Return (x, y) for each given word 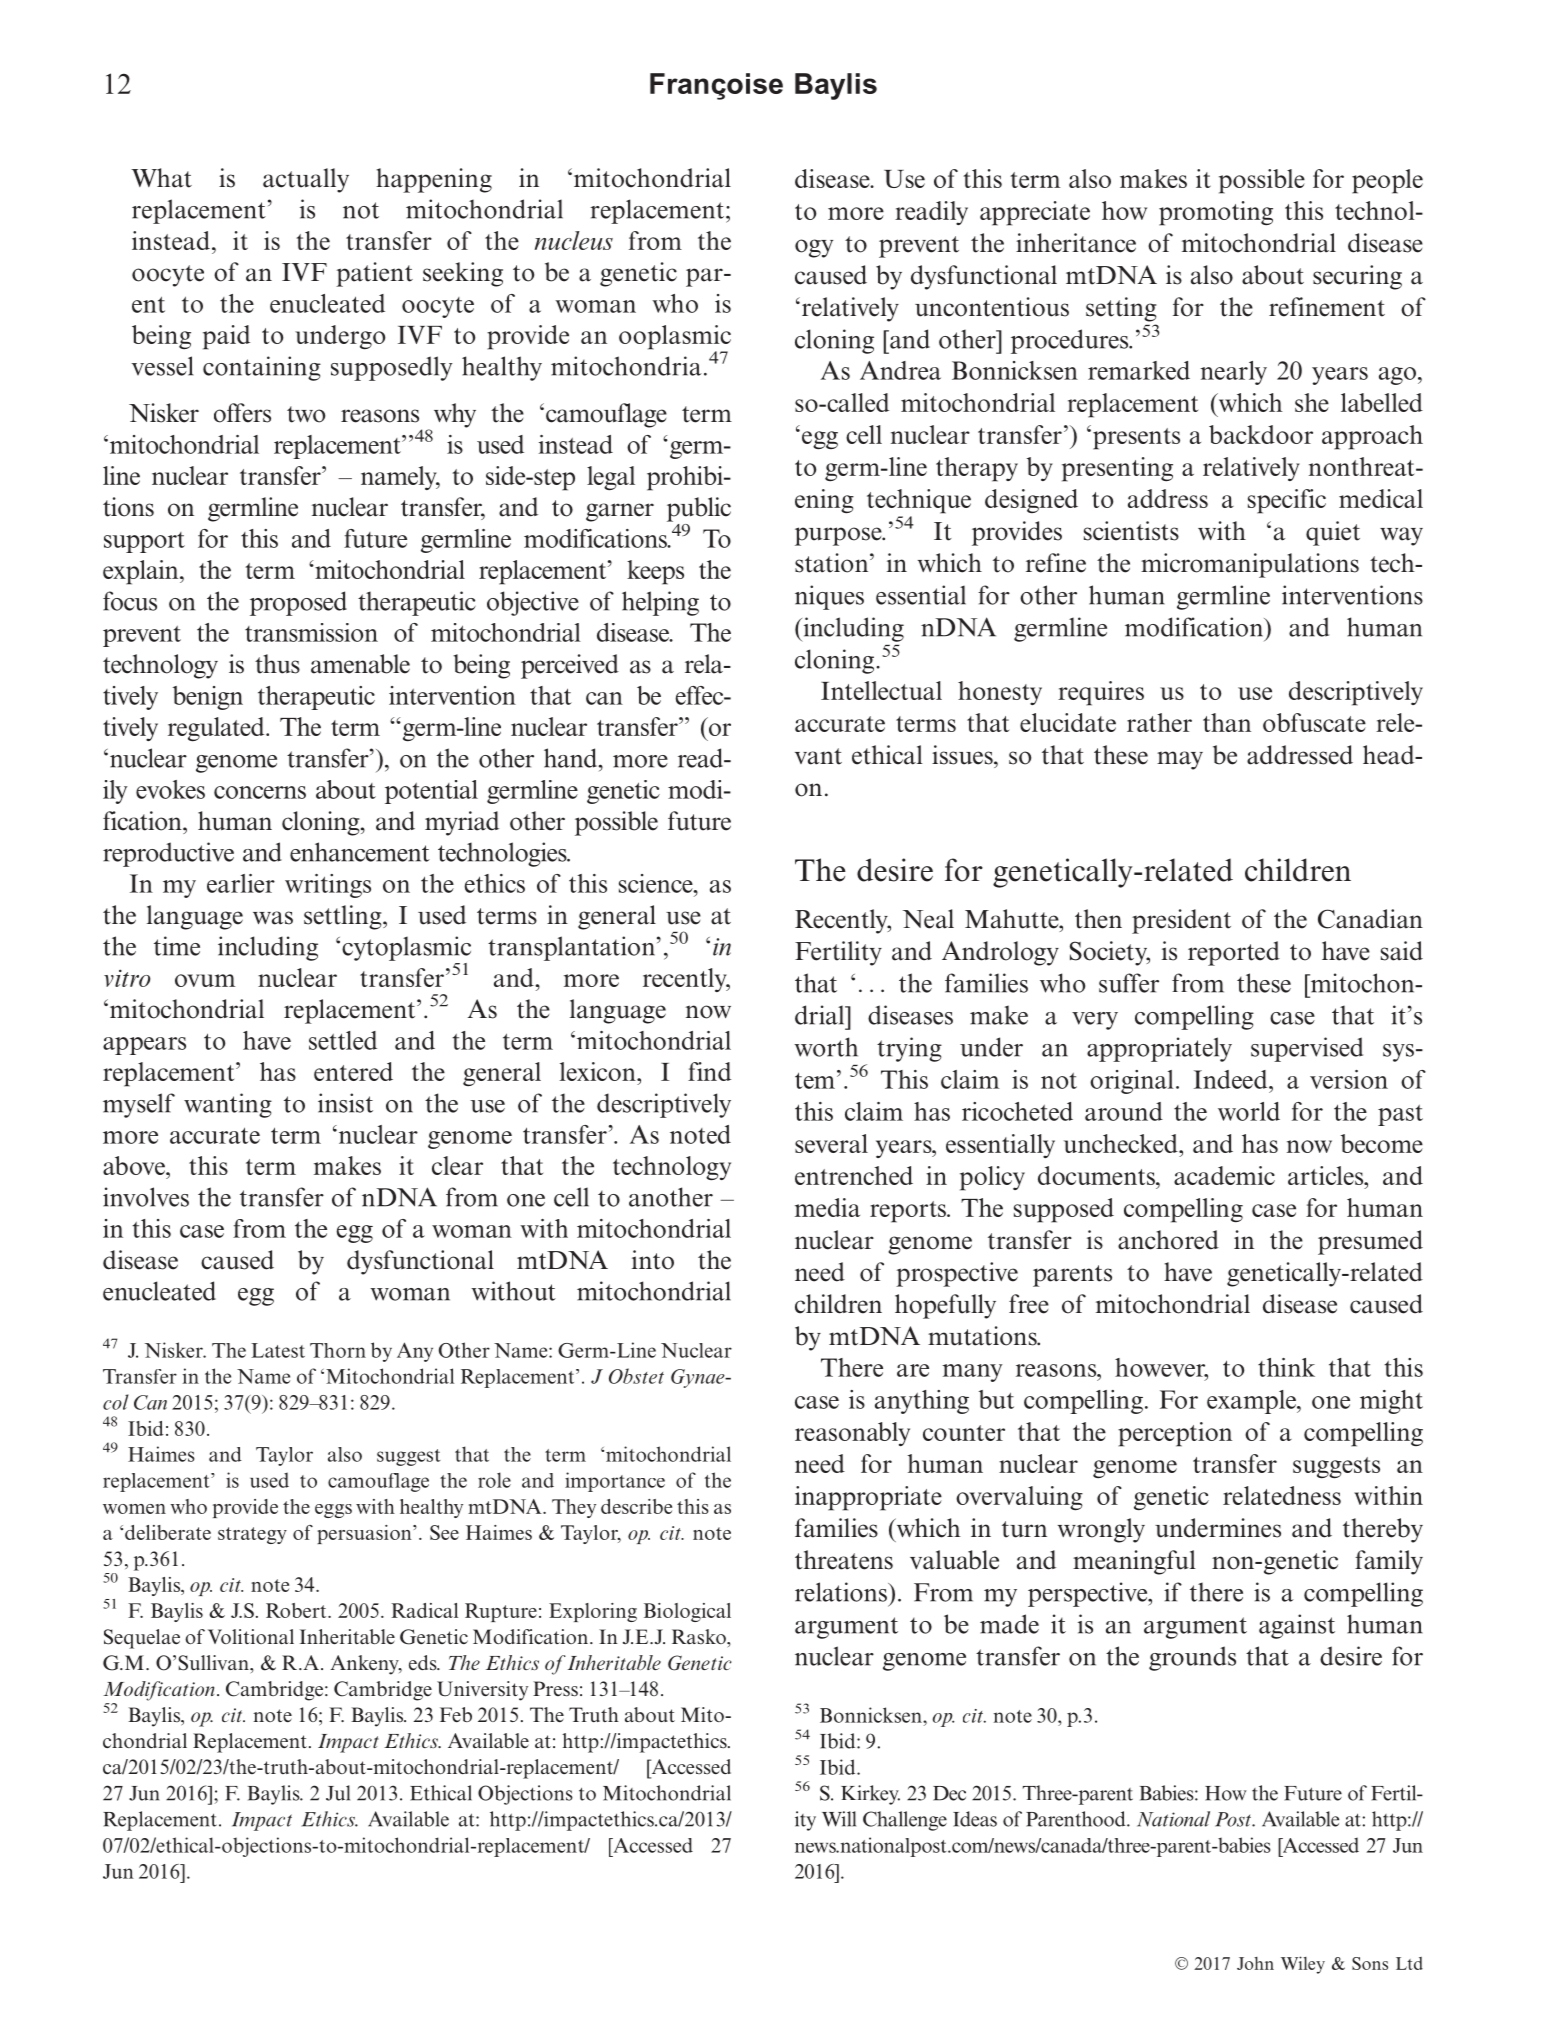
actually (306, 180)
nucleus (573, 240)
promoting (1216, 213)
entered (353, 1071)
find (709, 1071)
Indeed (1232, 1079)
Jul (338, 1793)
